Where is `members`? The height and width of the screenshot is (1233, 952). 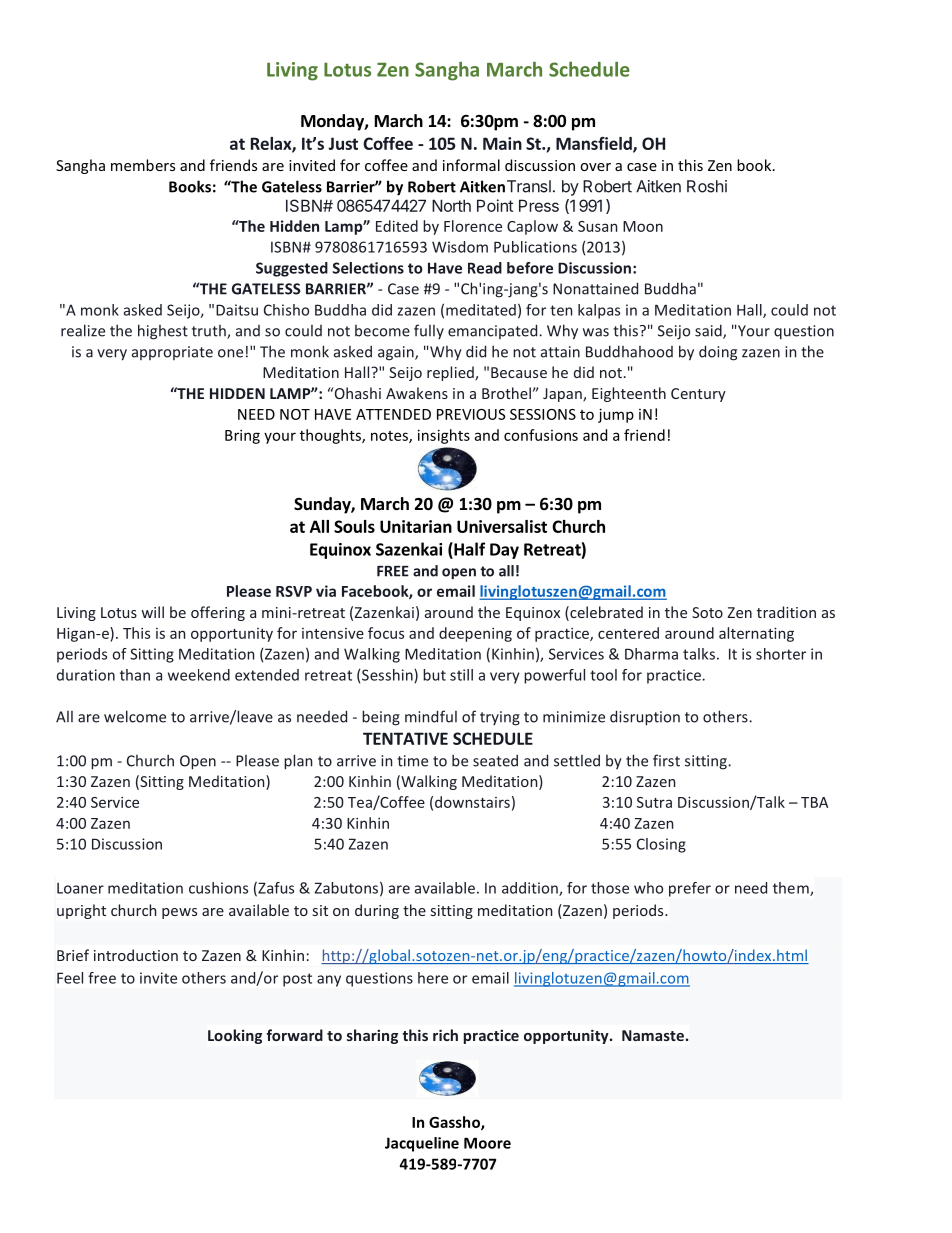
members is located at coordinates (143, 165).
